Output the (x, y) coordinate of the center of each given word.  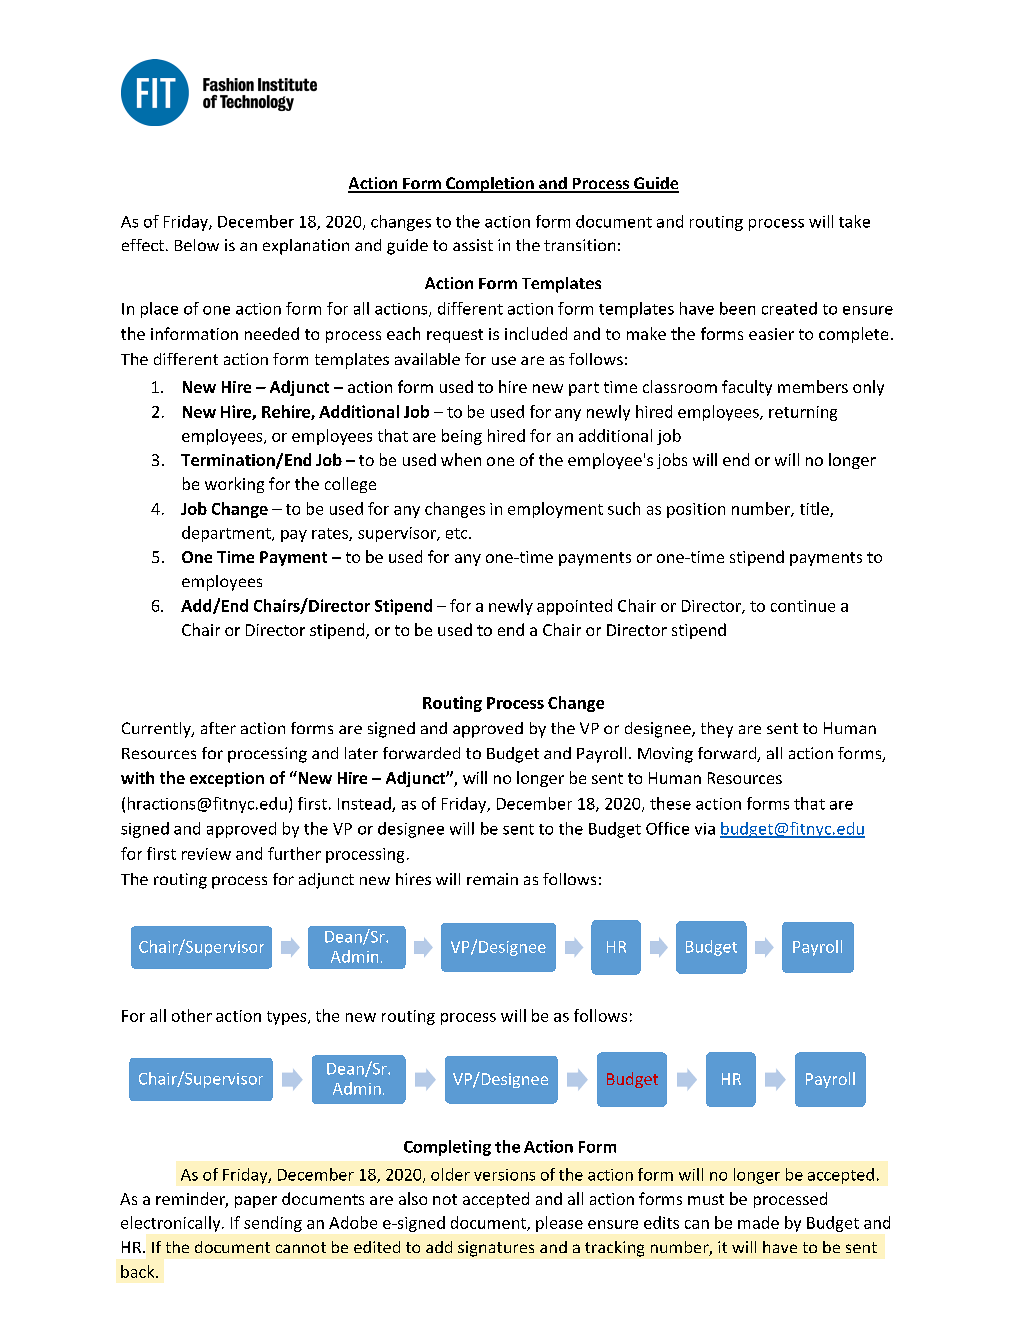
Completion (490, 185)
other (192, 1015)
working (234, 485)
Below (197, 245)
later (361, 753)
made (758, 1222)
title (815, 509)
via (705, 829)
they (717, 730)
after (218, 728)
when (461, 459)
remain (492, 879)
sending (273, 1224)
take (854, 221)
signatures (496, 1249)
